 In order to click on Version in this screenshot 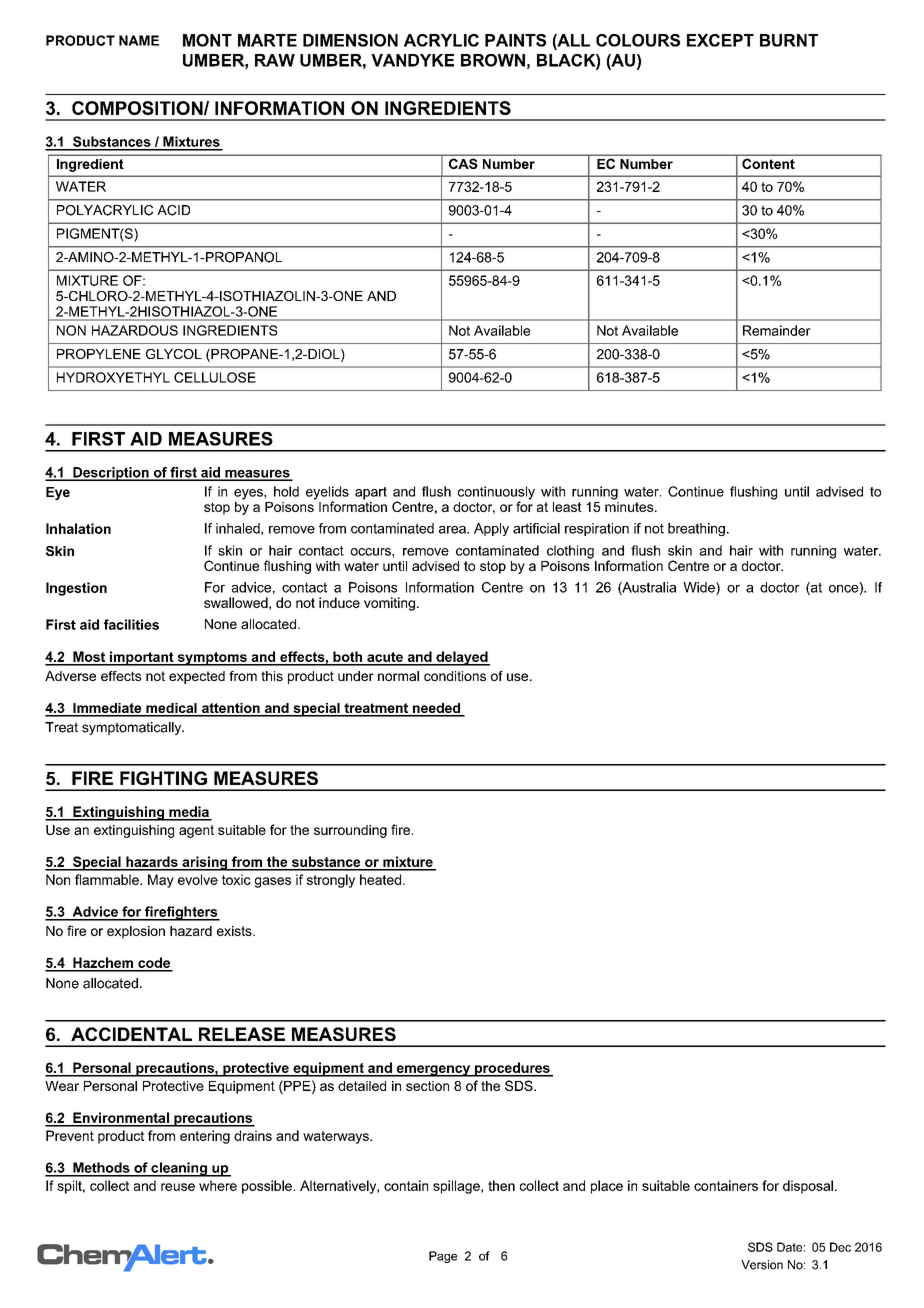, I will do `click(762, 1265)`.
